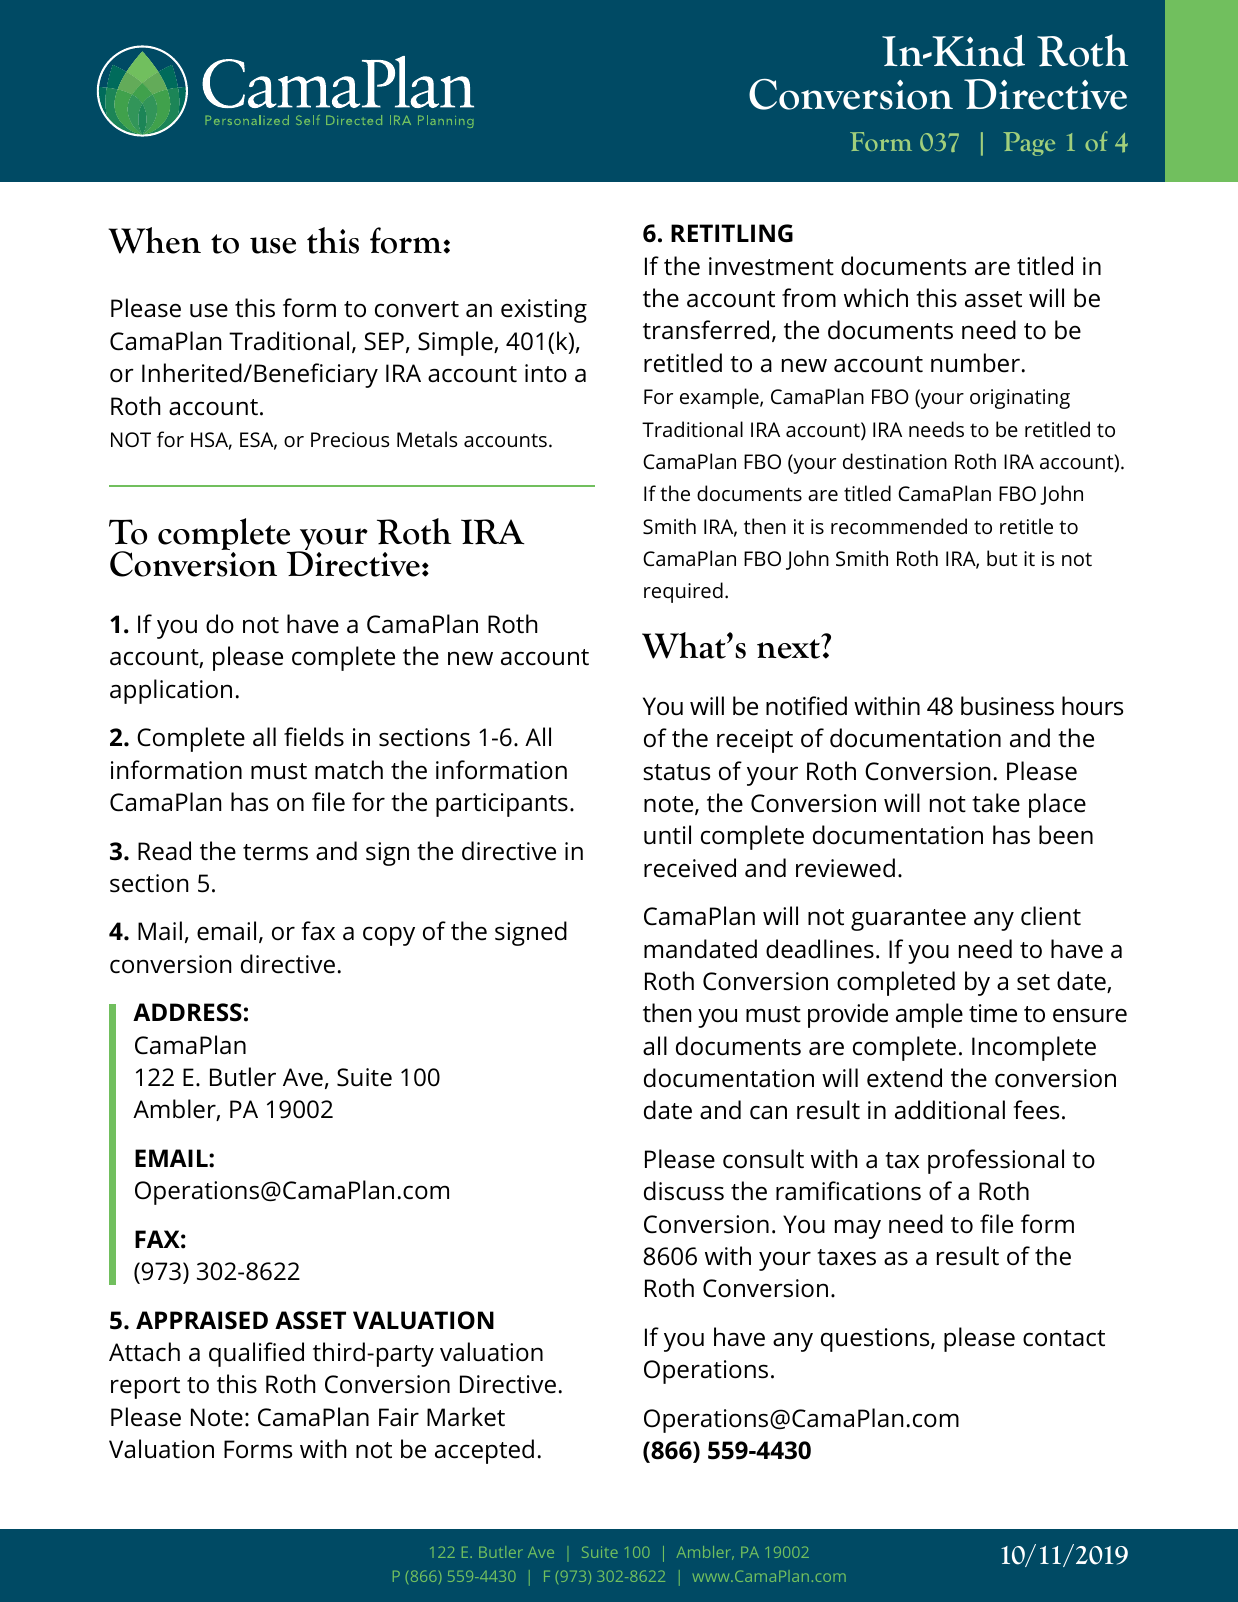 Image resolution: width=1238 pixels, height=1602 pixels. Describe the element at coordinates (895, 461) in the screenshot. I see `destination` at that location.
